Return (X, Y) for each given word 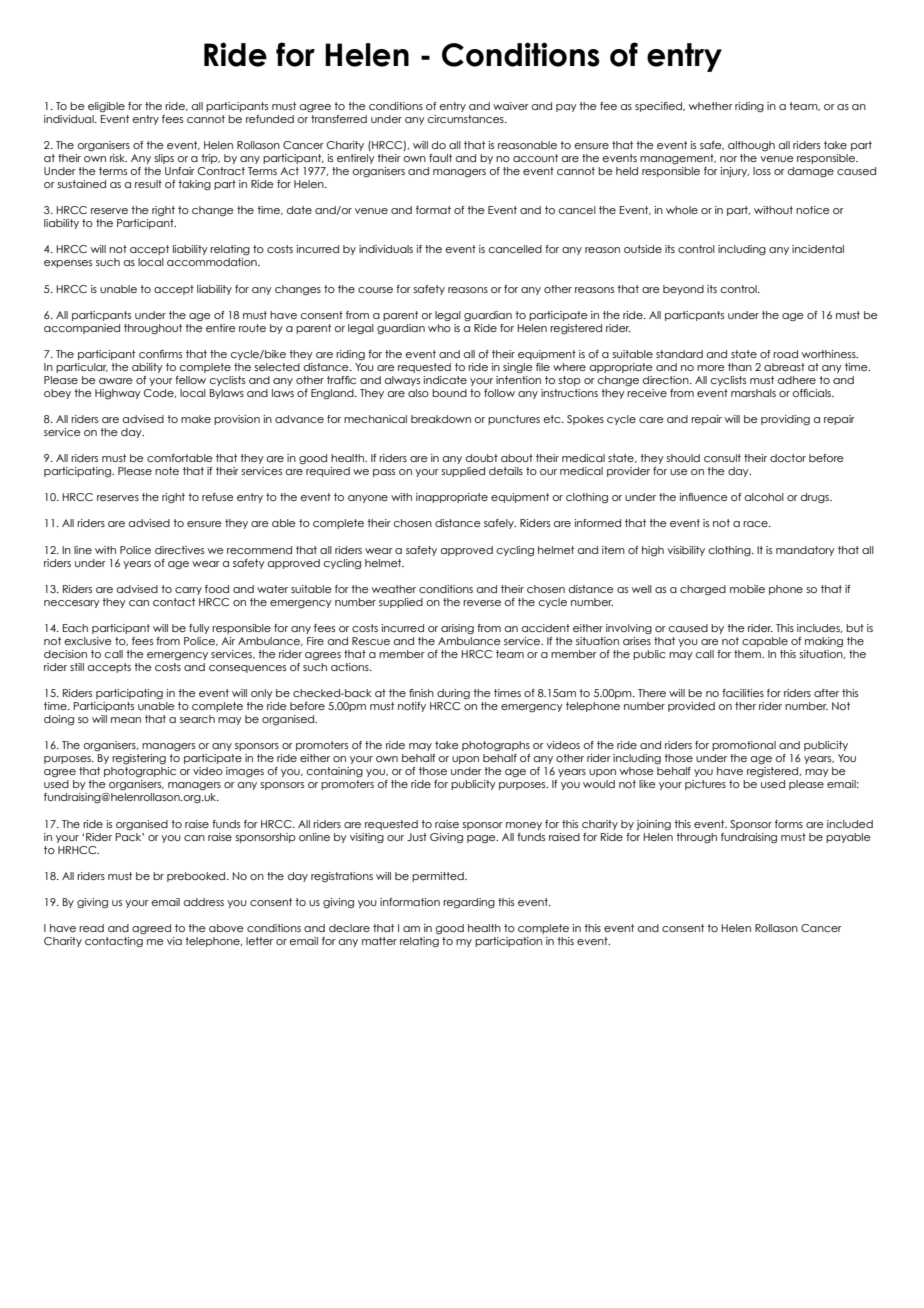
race (756, 524)
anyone (368, 499)
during (453, 694)
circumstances (467, 119)
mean (126, 720)
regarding (469, 903)
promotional (744, 746)
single (518, 368)
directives (179, 550)
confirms (160, 354)
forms (789, 824)
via (174, 941)
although (751, 146)
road (785, 354)
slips (164, 159)
